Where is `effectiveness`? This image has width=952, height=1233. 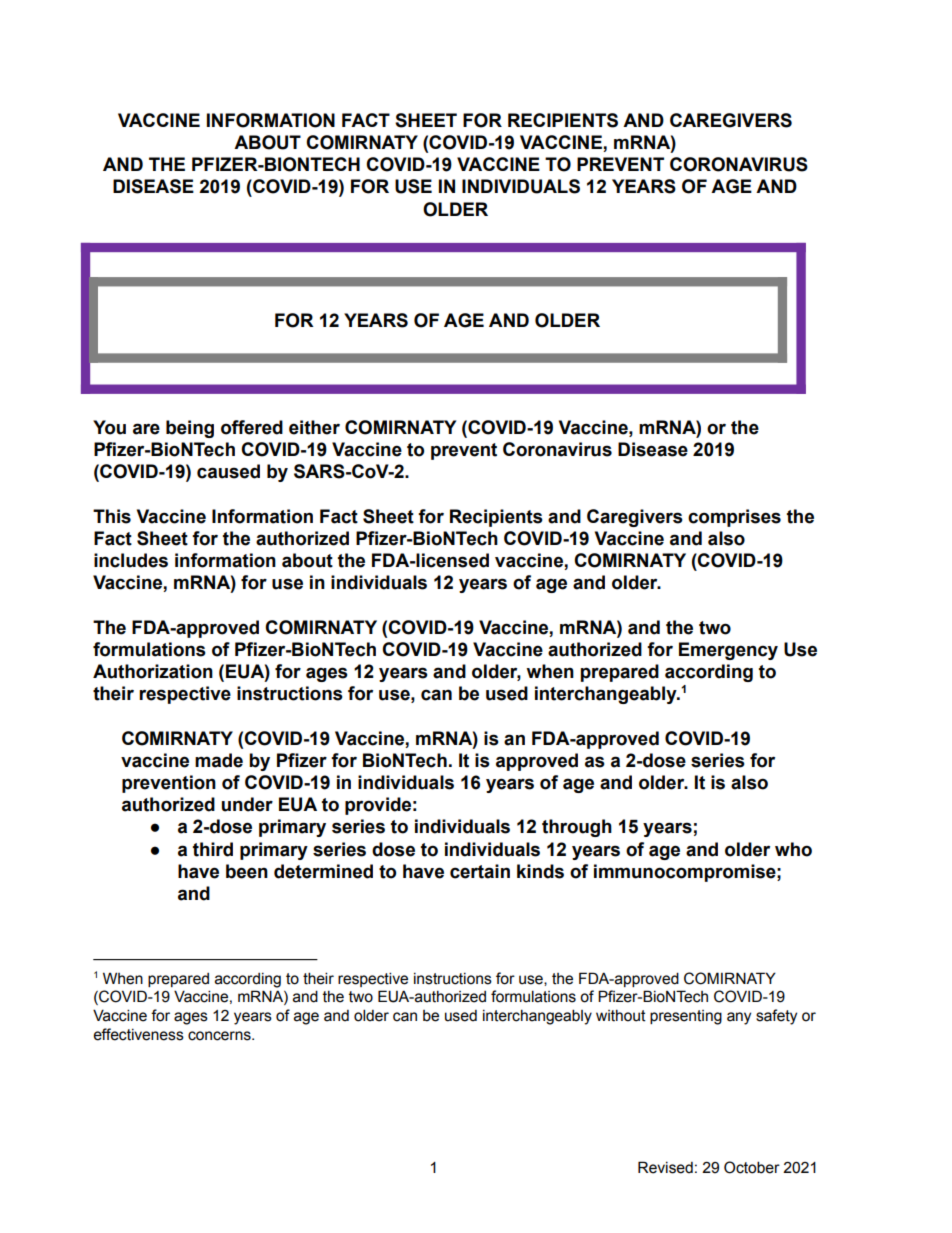 effectiveness is located at coordinates (138, 1034).
